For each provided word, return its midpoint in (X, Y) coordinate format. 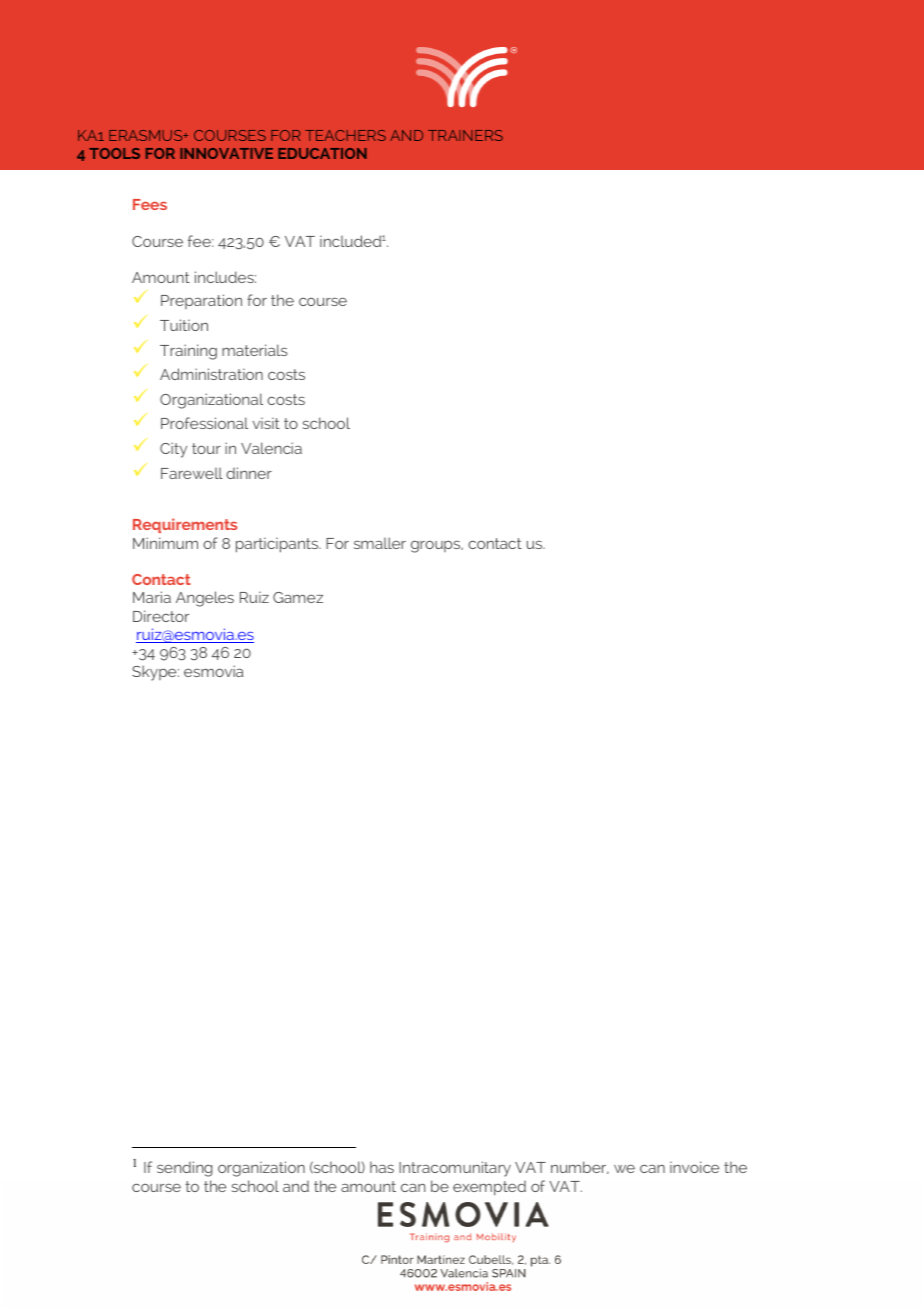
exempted (489, 1188)
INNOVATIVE (226, 153)
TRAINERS (465, 135)
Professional (204, 423)
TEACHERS (345, 135)
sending (184, 1169)
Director (161, 616)
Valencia (271, 448)
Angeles (205, 599)
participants (278, 545)
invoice (694, 1167)
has (382, 1167)
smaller (380, 543)
